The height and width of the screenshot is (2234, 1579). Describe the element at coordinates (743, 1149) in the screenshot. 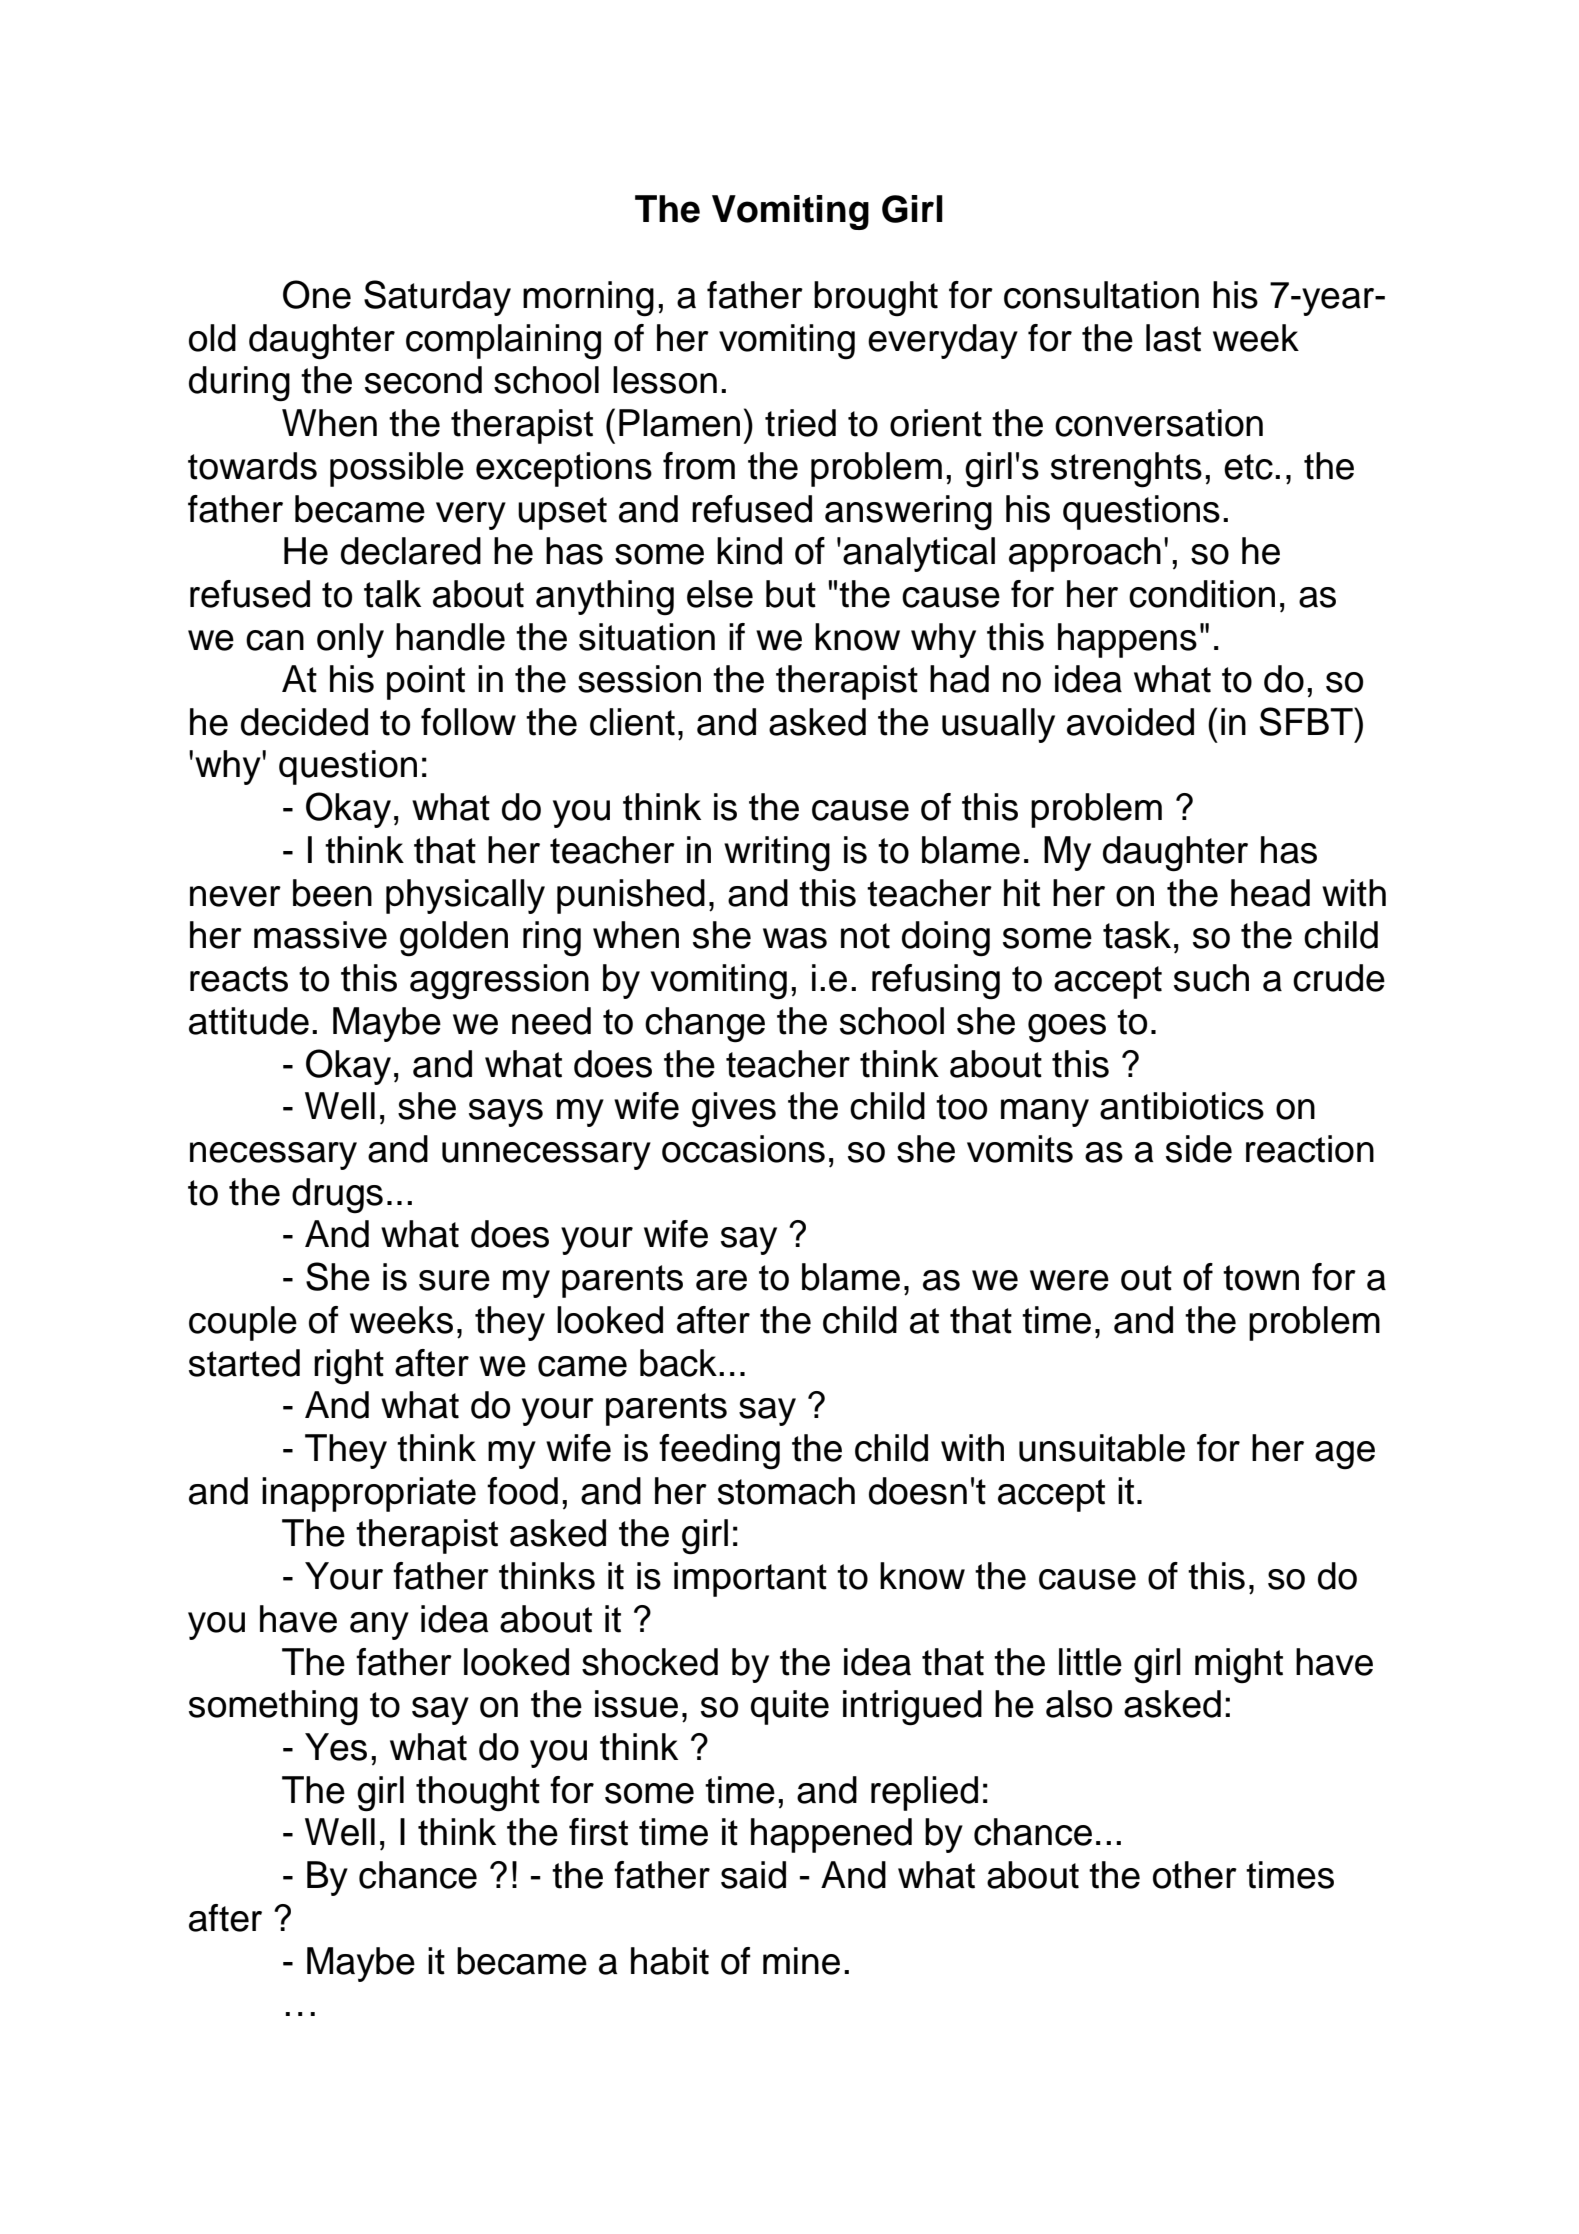

I see `occasions` at that location.
